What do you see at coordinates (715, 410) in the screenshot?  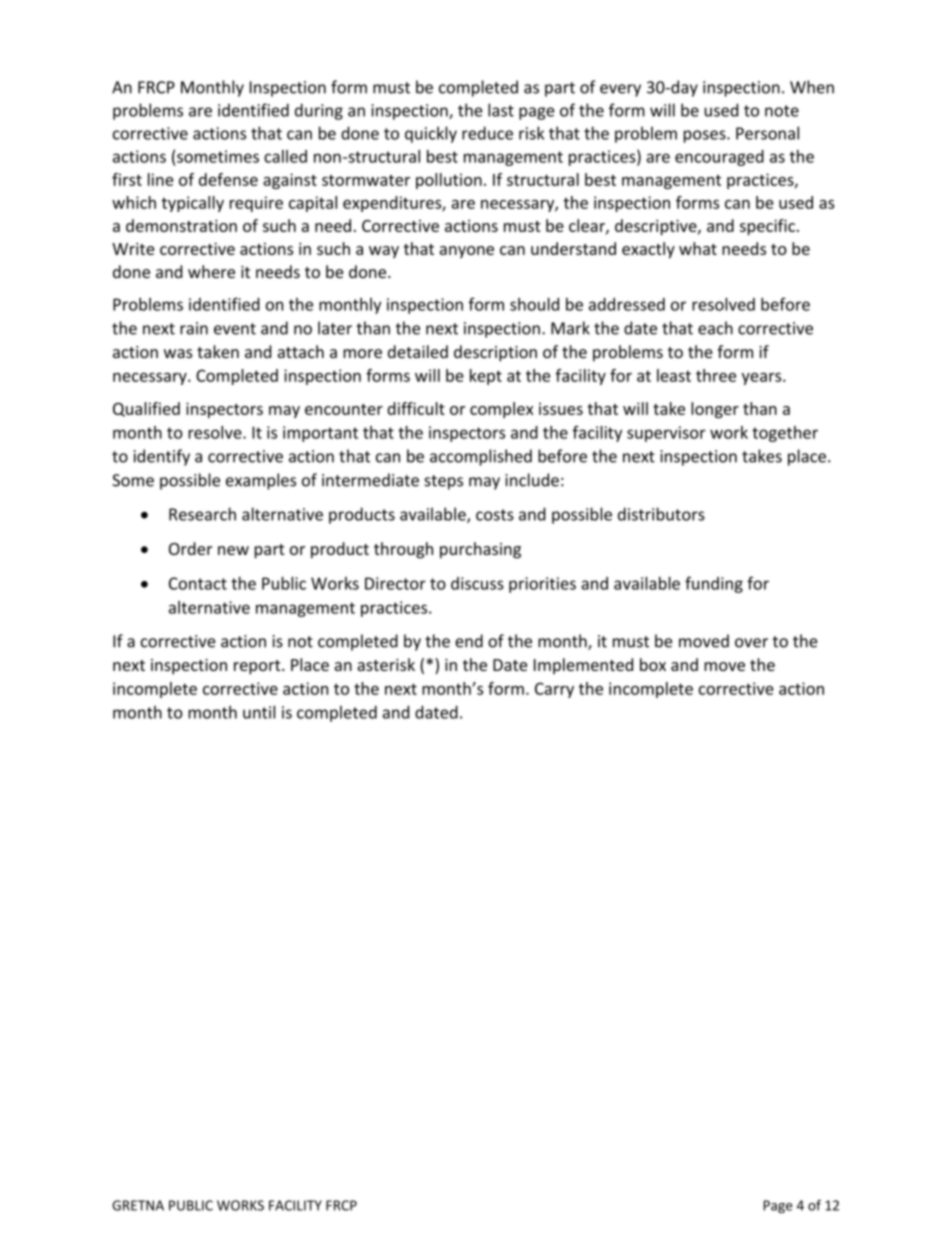 I see `longer` at bounding box center [715, 410].
